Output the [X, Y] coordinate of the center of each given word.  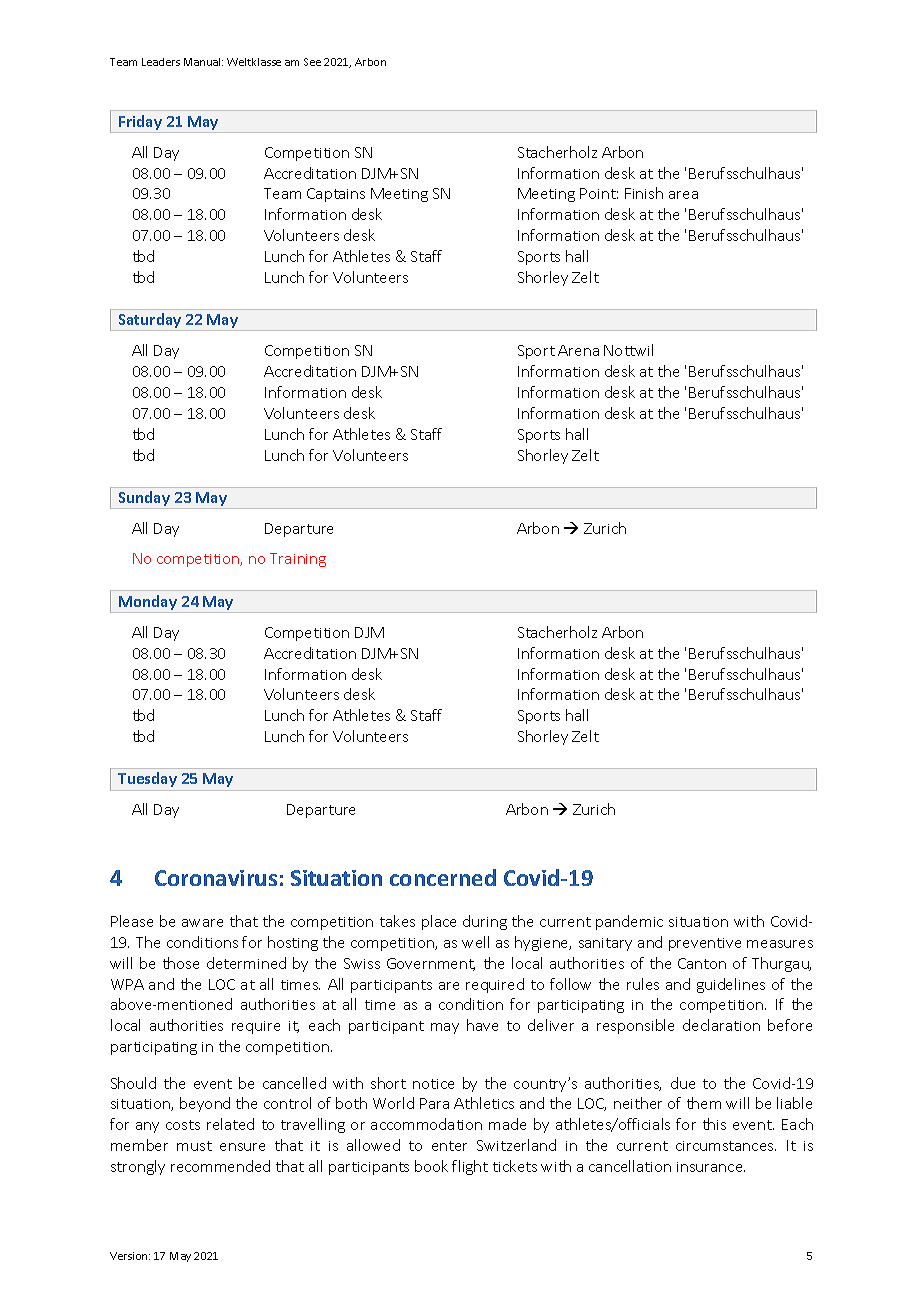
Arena [578, 350]
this [714, 1124]
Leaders [161, 62]
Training [298, 560]
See [312, 62]
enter [449, 1146]
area [683, 195]
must [194, 1146]
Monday [148, 604]
